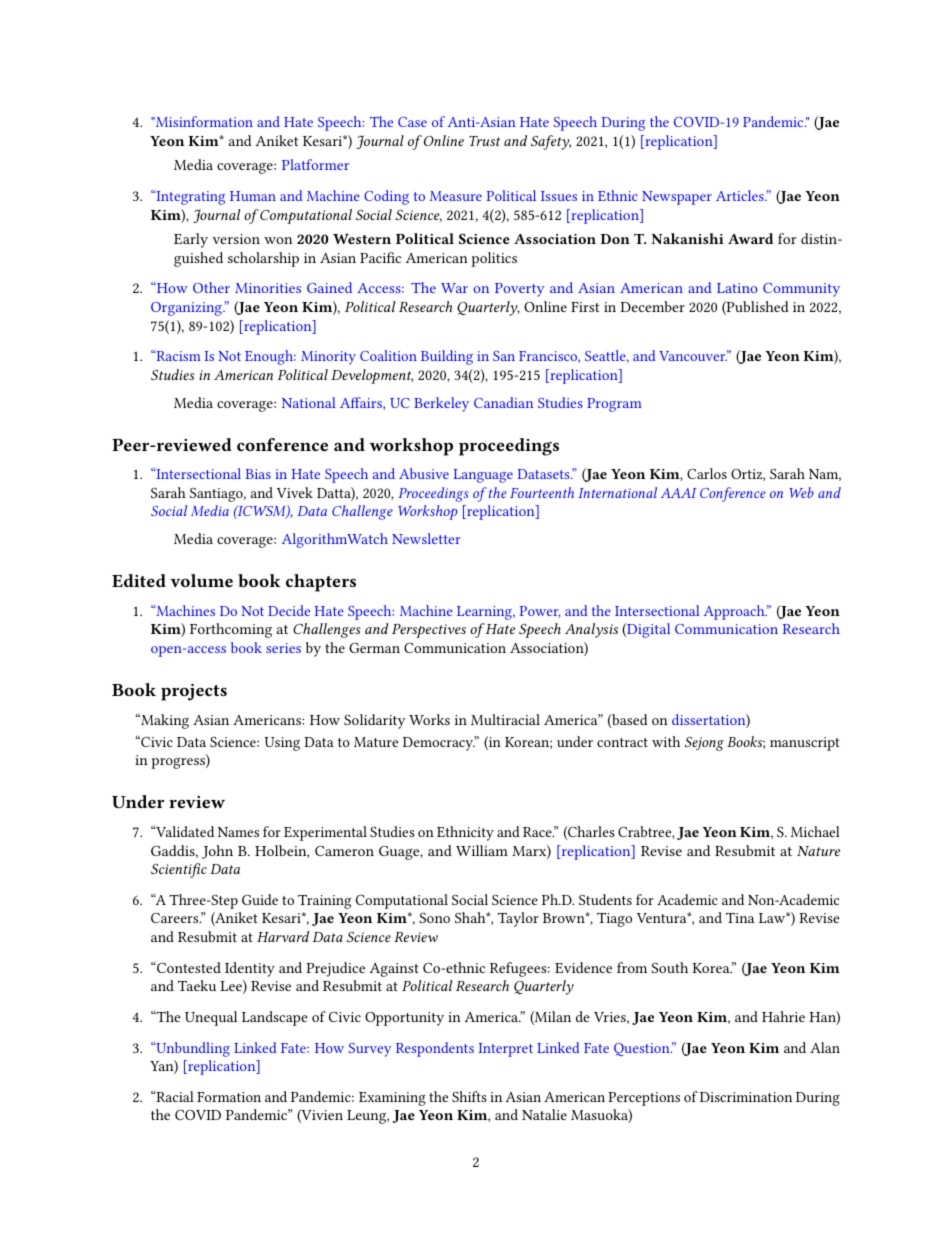 Image resolution: width=952 pixels, height=1233 pixels. What do you see at coordinates (253, 196) in the screenshot?
I see `Human` at bounding box center [253, 196].
